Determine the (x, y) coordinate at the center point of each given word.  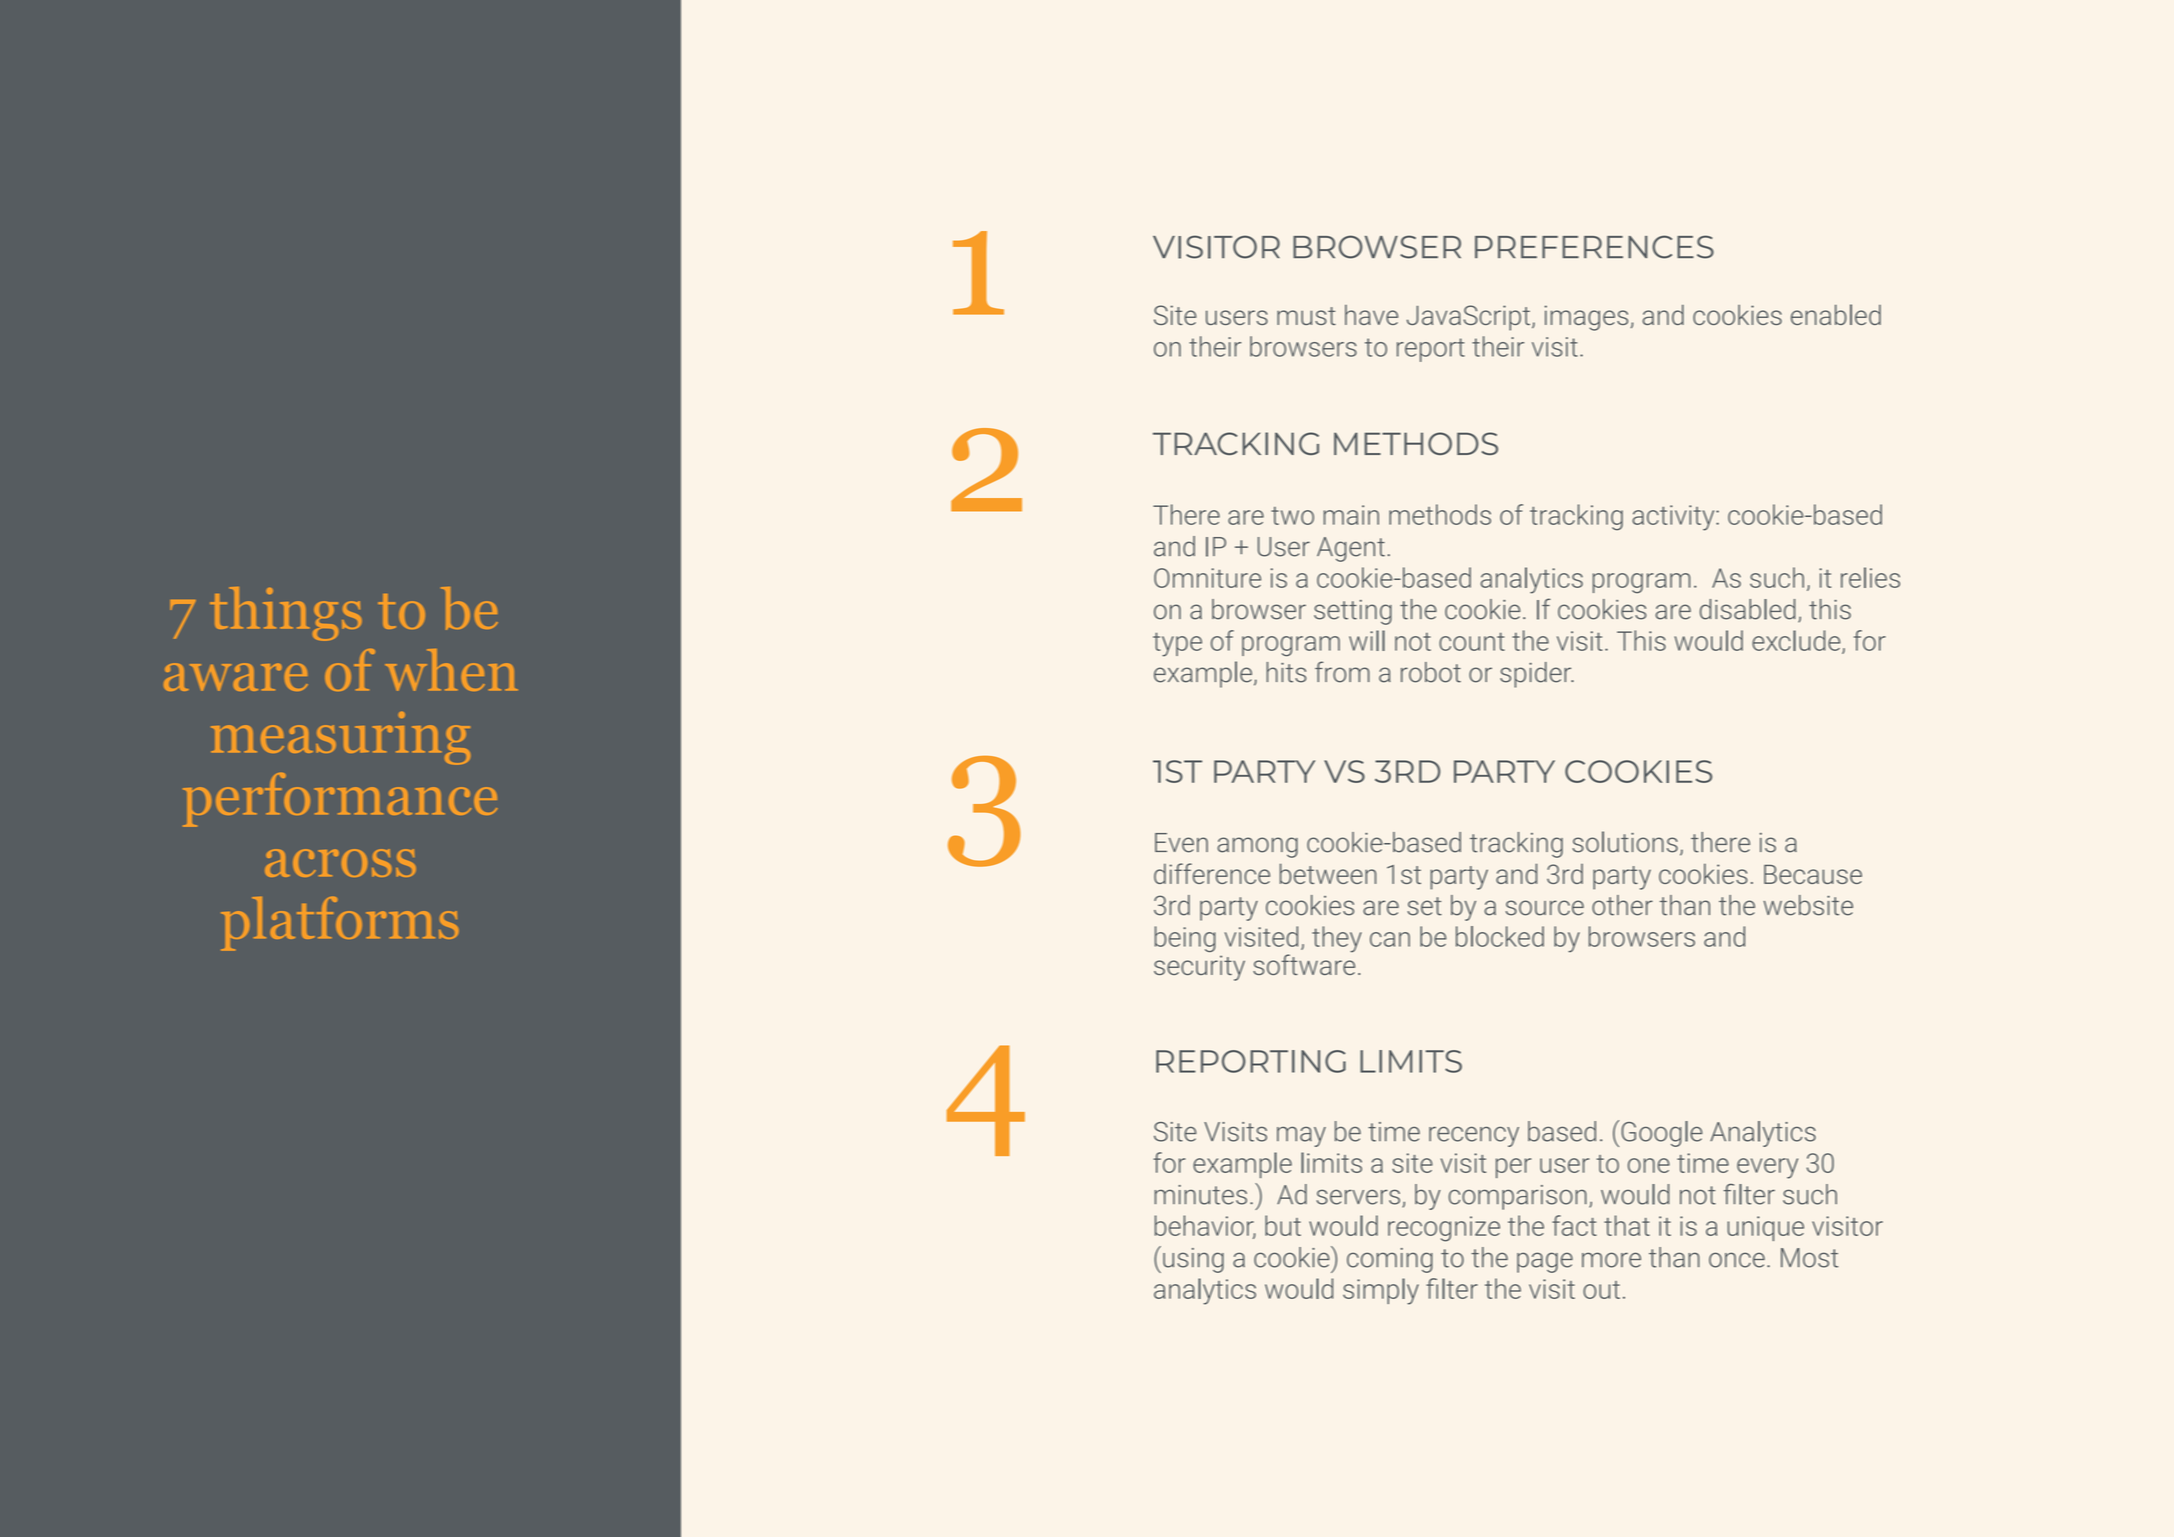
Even (1181, 843)
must (1306, 316)
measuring (340, 738)
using (1193, 1260)
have (1371, 315)
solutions (1625, 842)
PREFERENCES (1594, 247)
